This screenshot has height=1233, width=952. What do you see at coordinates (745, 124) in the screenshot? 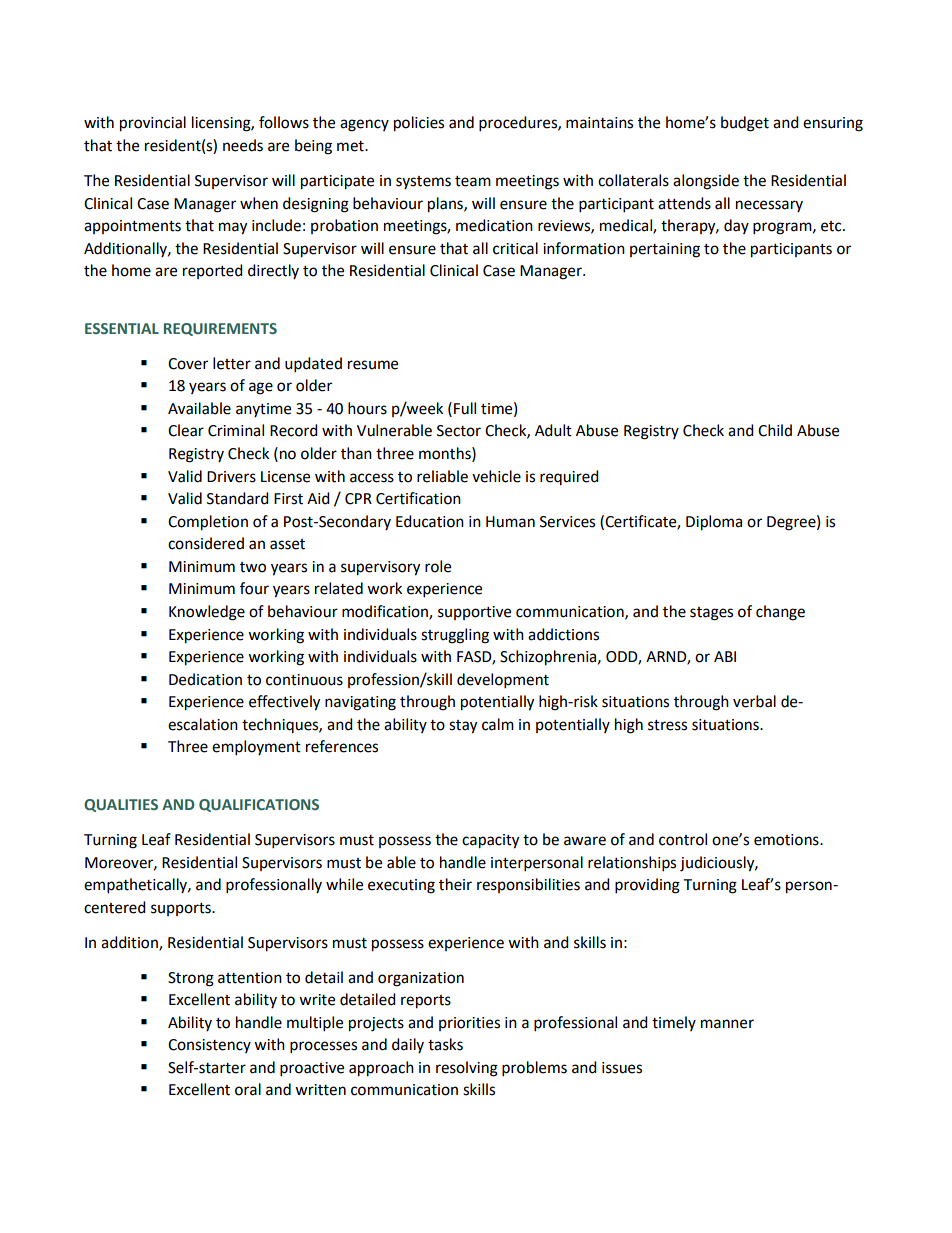
I see `budget` at bounding box center [745, 124].
